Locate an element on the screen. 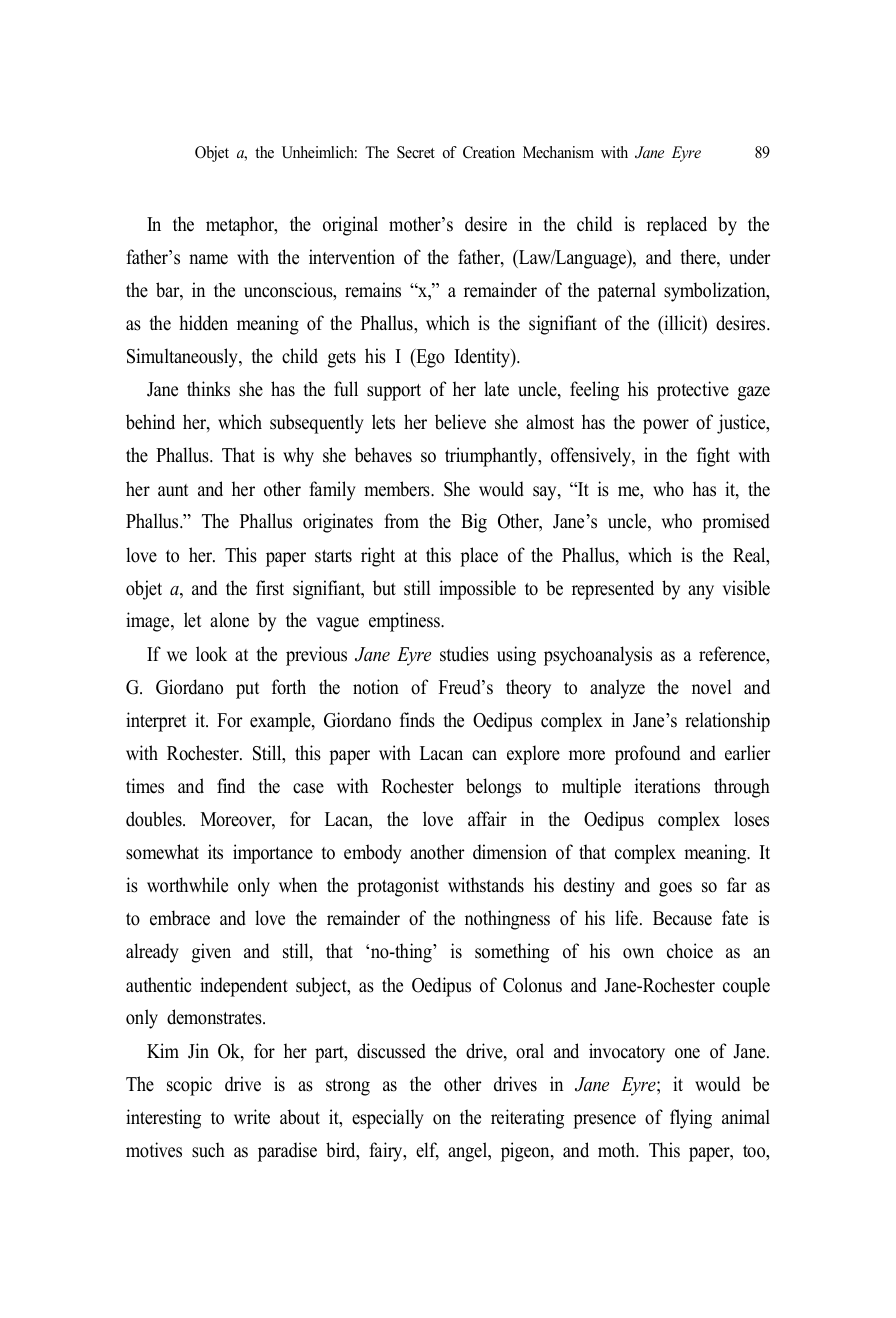 The image size is (896, 1318). thinks is located at coordinates (208, 389).
